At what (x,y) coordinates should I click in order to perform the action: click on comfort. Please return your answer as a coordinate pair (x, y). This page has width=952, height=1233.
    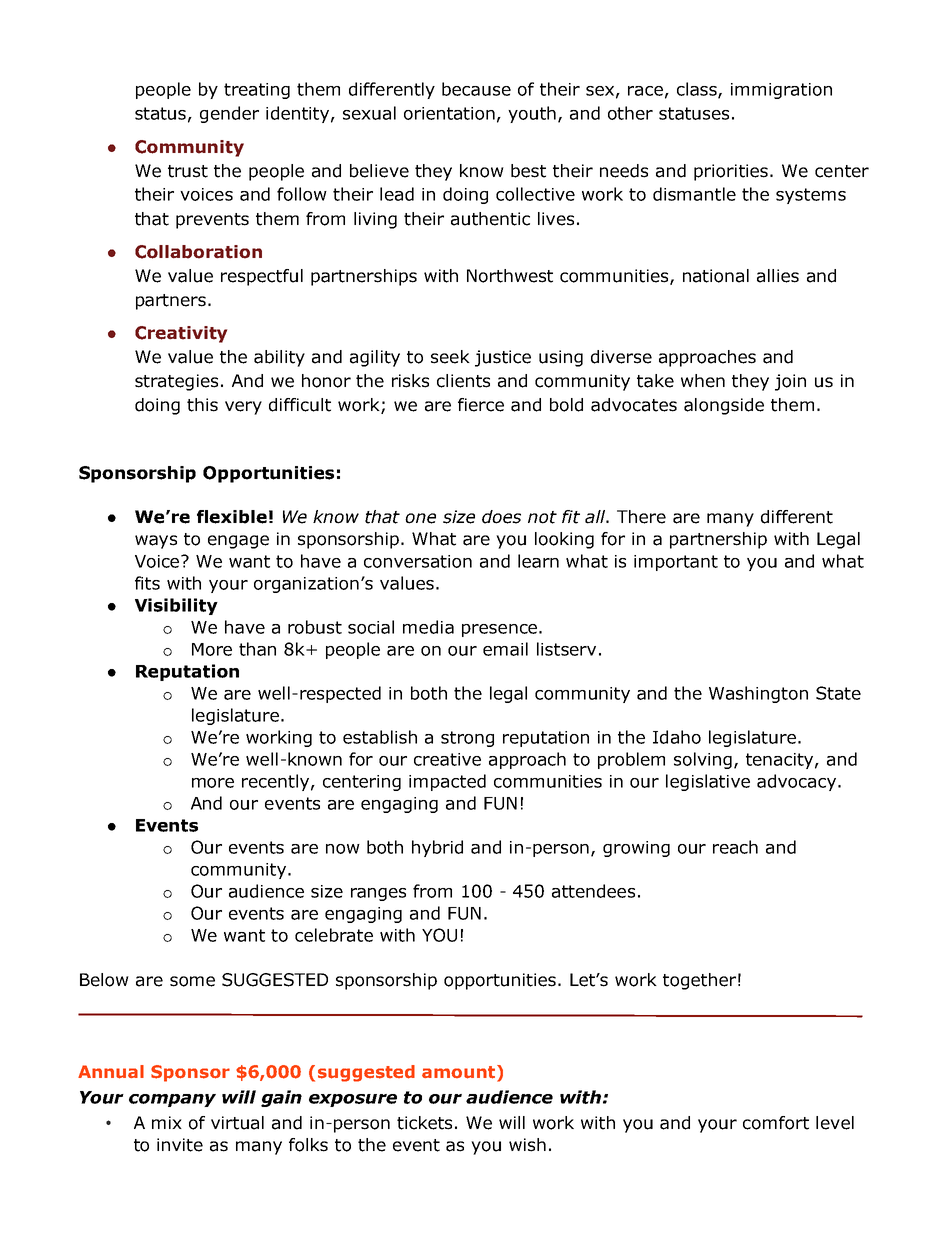
    Looking at the image, I should click on (776, 1123).
